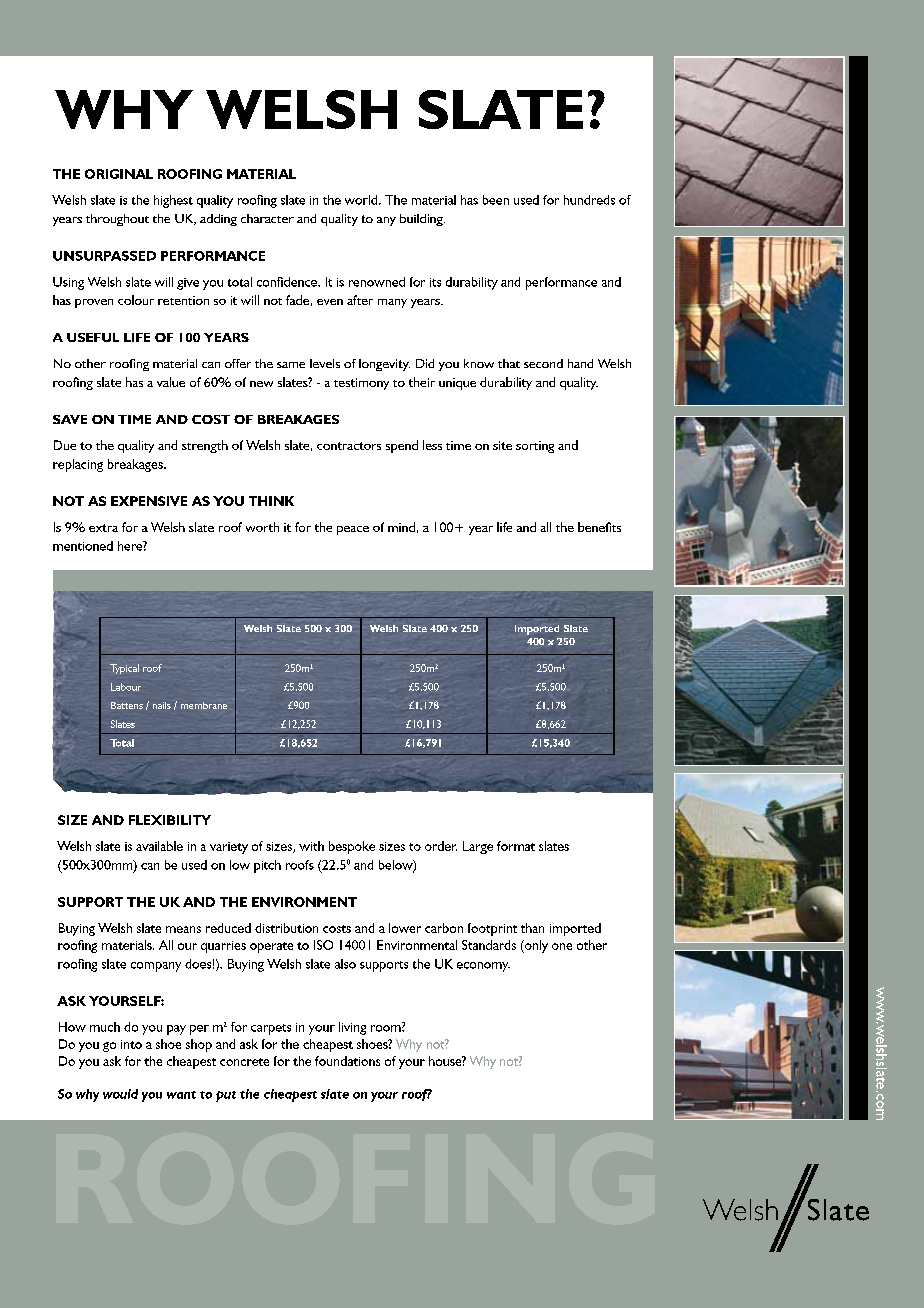  What do you see at coordinates (204, 705) in the screenshot?
I see `membrane` at bounding box center [204, 705].
